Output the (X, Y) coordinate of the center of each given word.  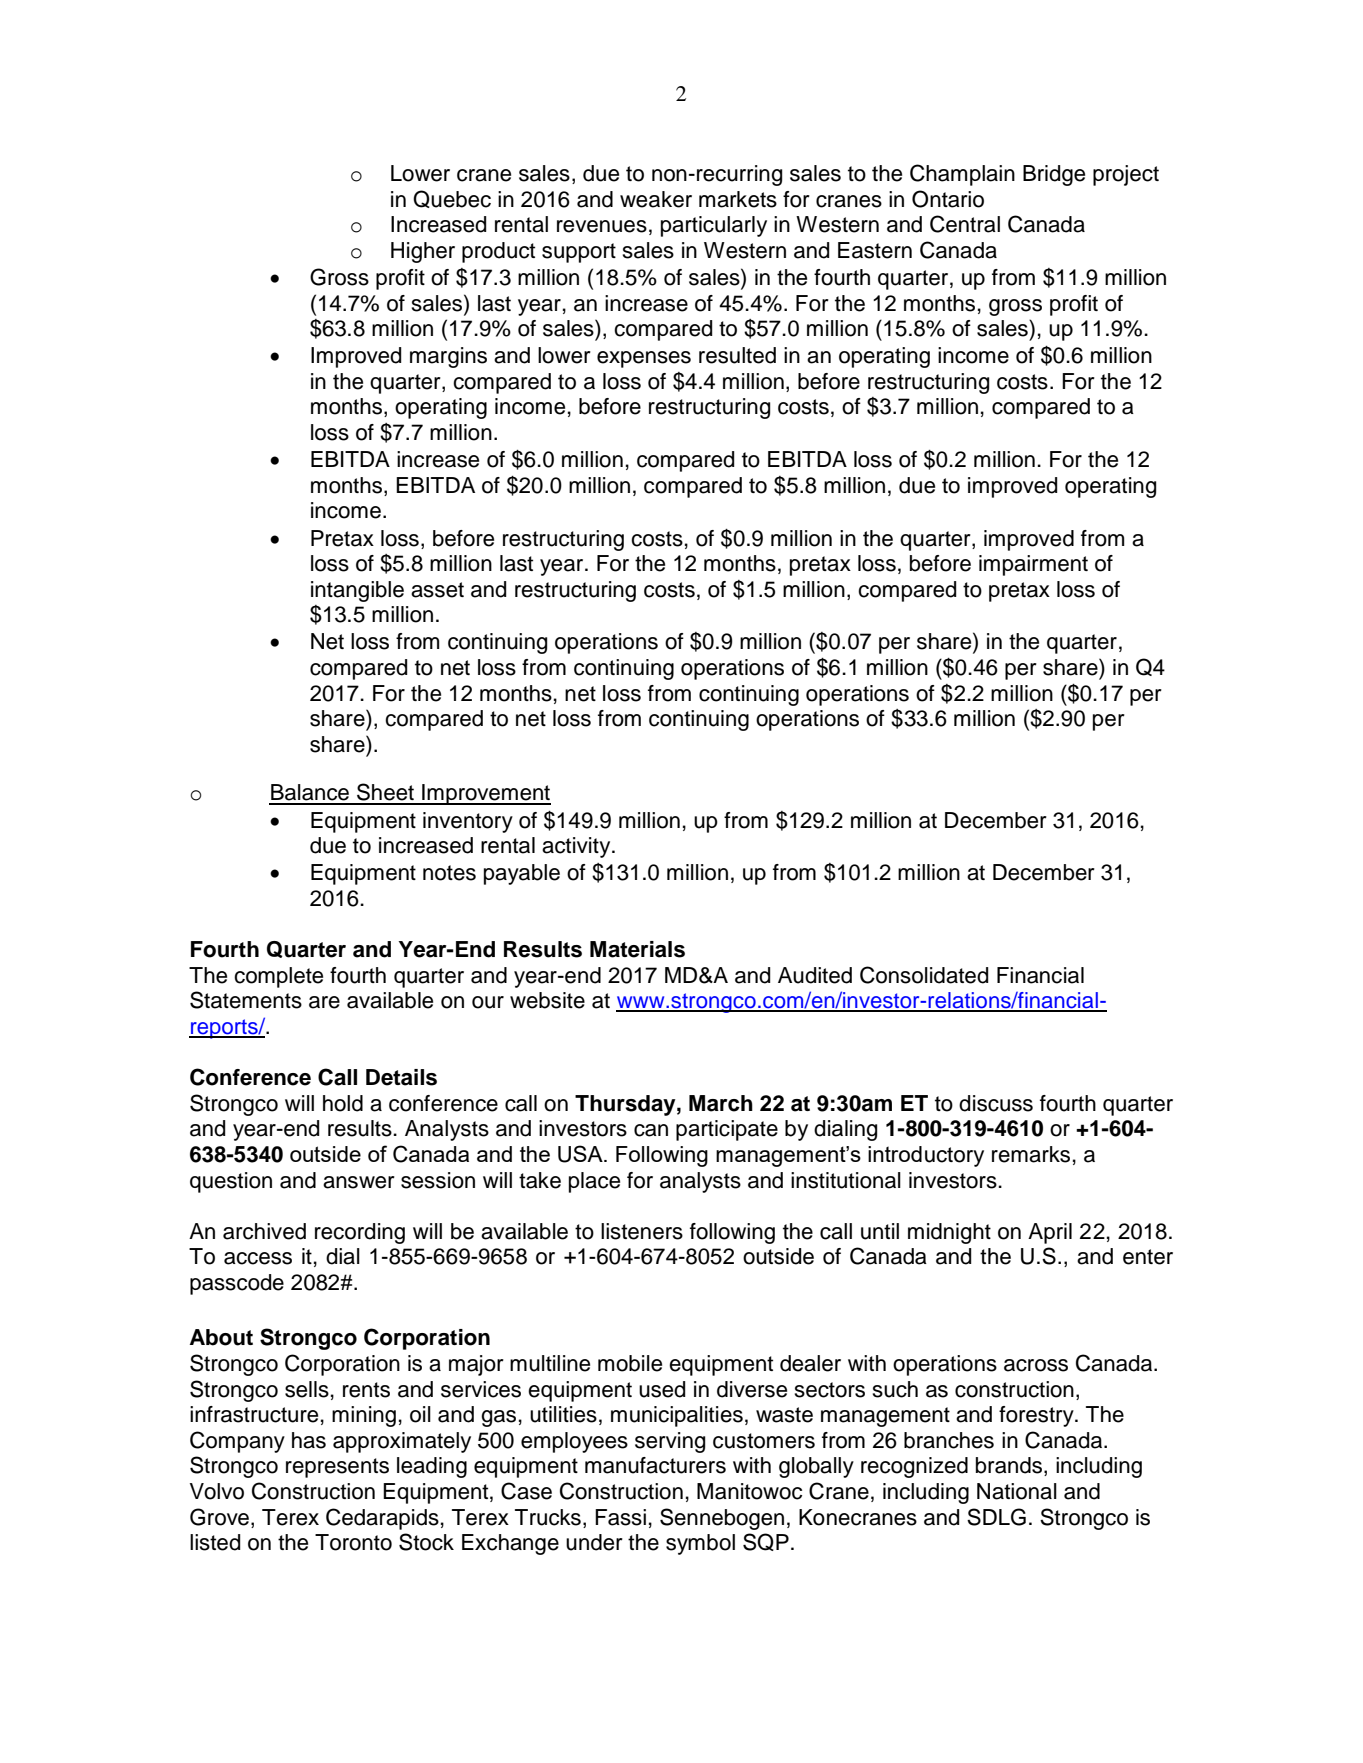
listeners (642, 1231)
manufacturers (655, 1465)
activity (577, 847)
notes (449, 873)
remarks (1031, 1154)
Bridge (1054, 175)
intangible (357, 591)
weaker (656, 199)
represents (337, 1468)
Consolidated (924, 975)
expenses (644, 359)
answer (359, 1182)
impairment (1033, 565)
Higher (423, 252)
